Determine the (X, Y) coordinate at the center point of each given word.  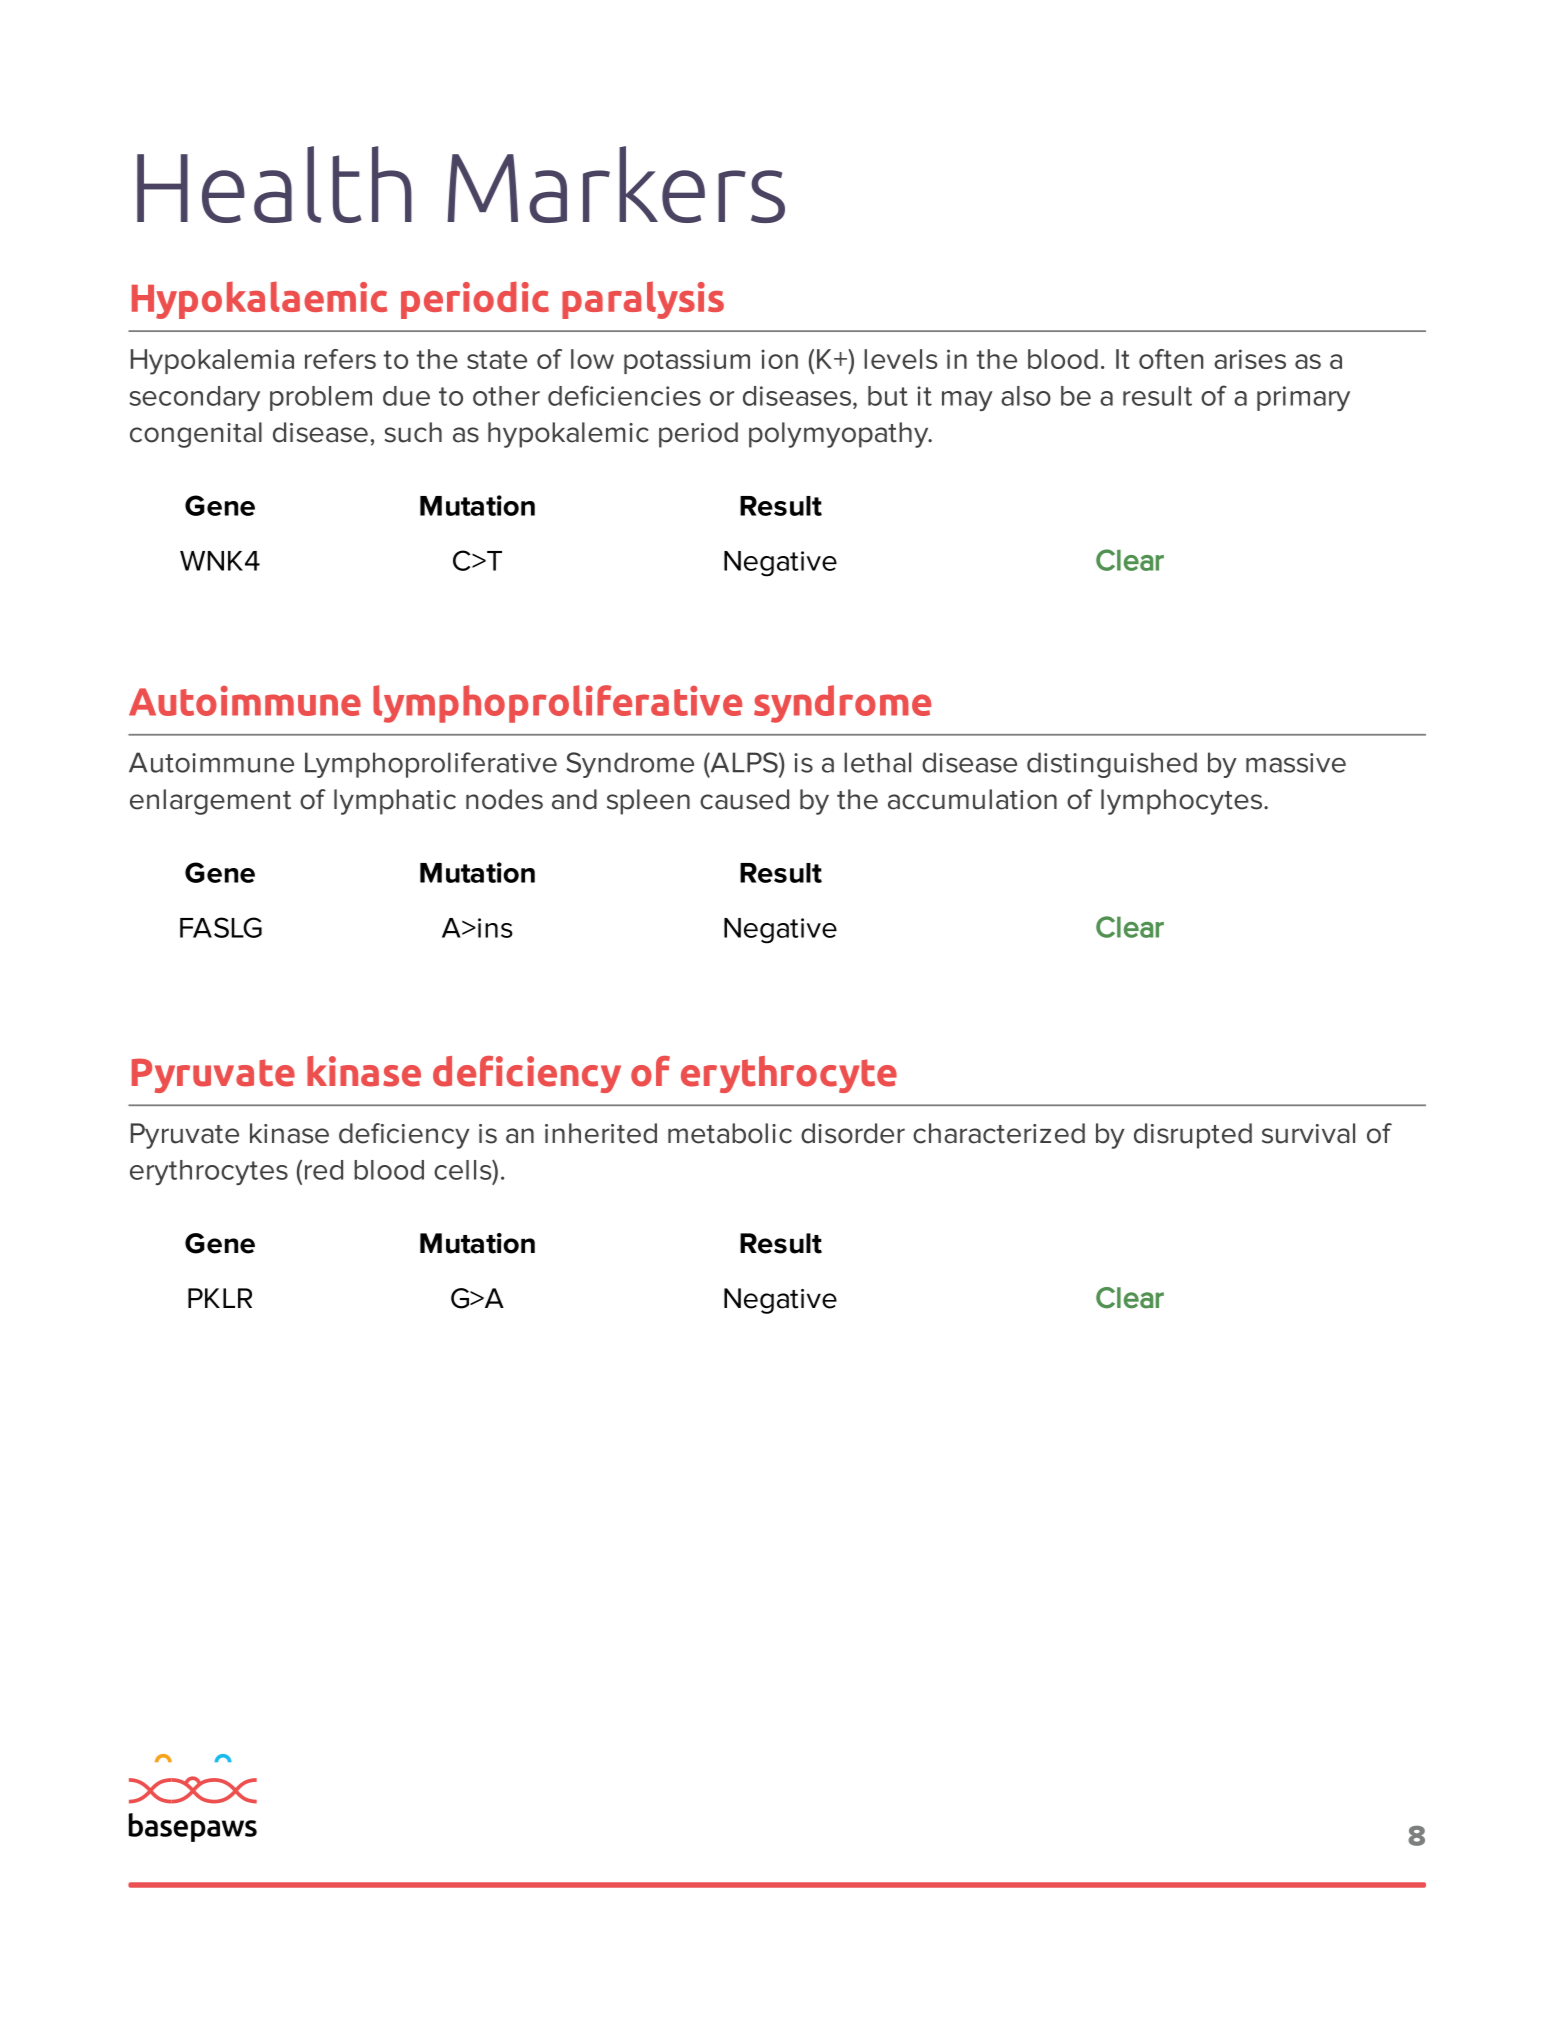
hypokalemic (568, 435)
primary (1303, 398)
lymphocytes (1183, 802)
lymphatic (395, 802)
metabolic (730, 1133)
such (413, 432)
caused (744, 799)
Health (274, 184)
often (1171, 359)
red (324, 1170)
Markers (616, 184)
